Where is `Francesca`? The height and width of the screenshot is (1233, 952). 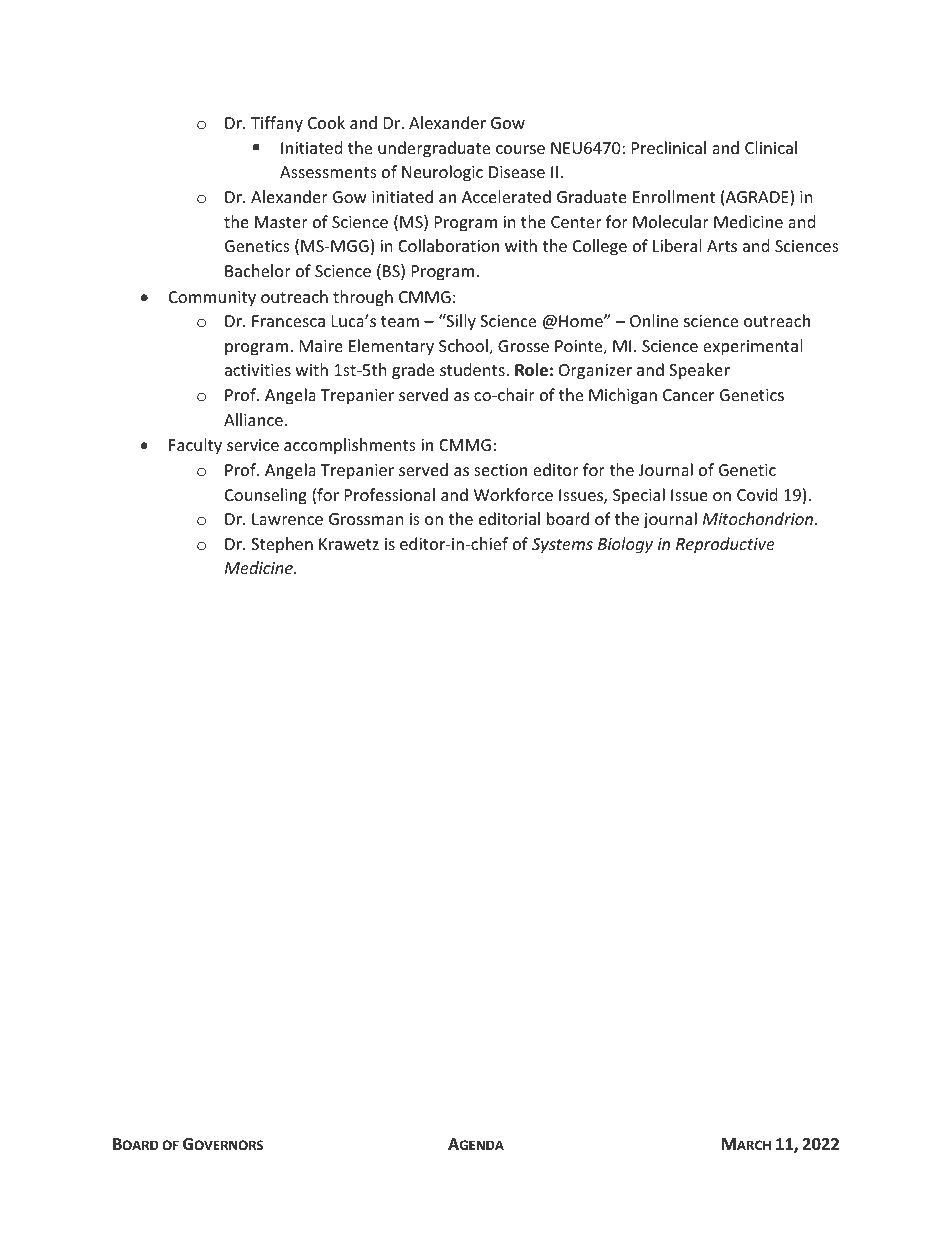
Francesca is located at coordinates (288, 321).
